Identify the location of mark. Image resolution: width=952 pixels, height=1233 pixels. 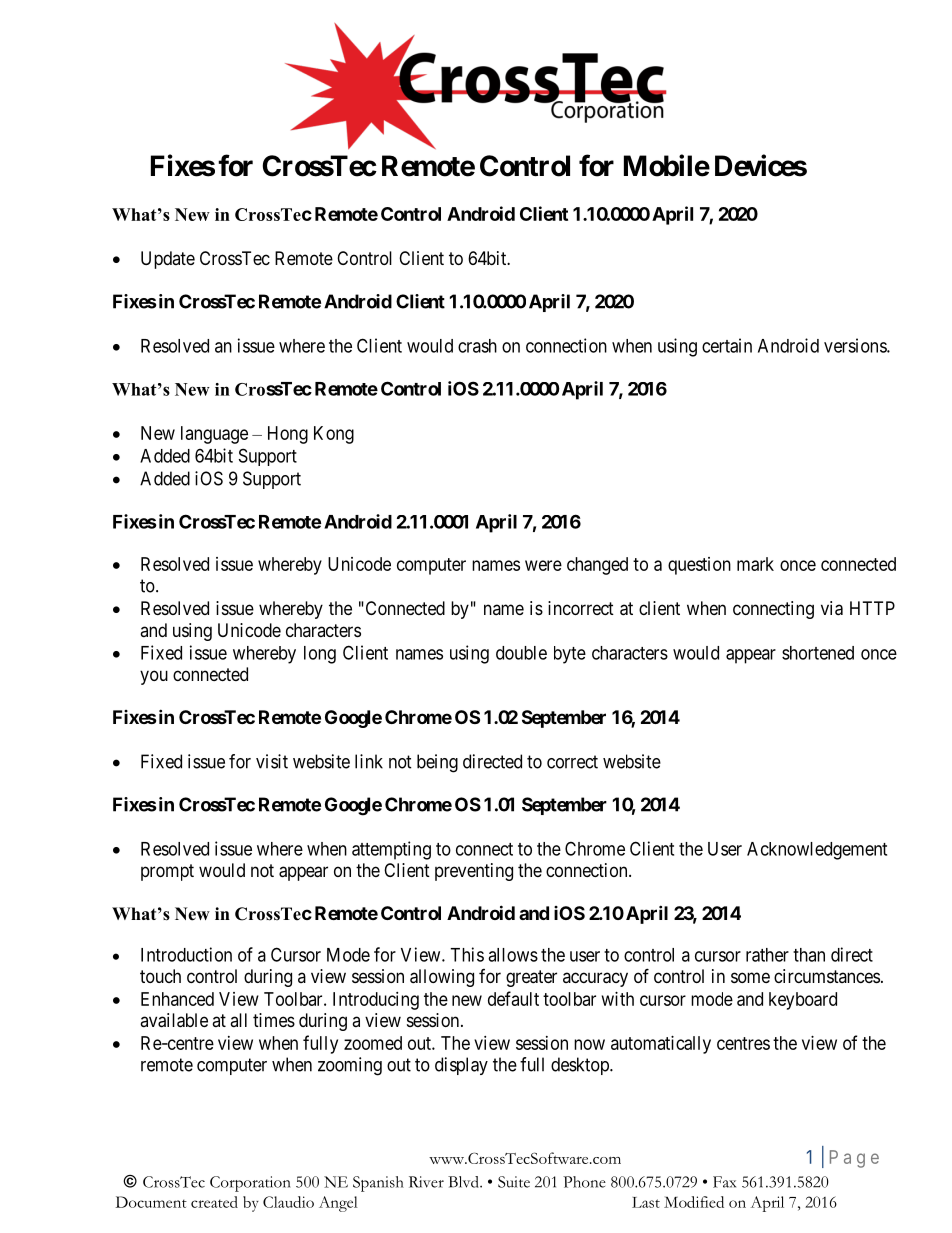
(755, 564).
